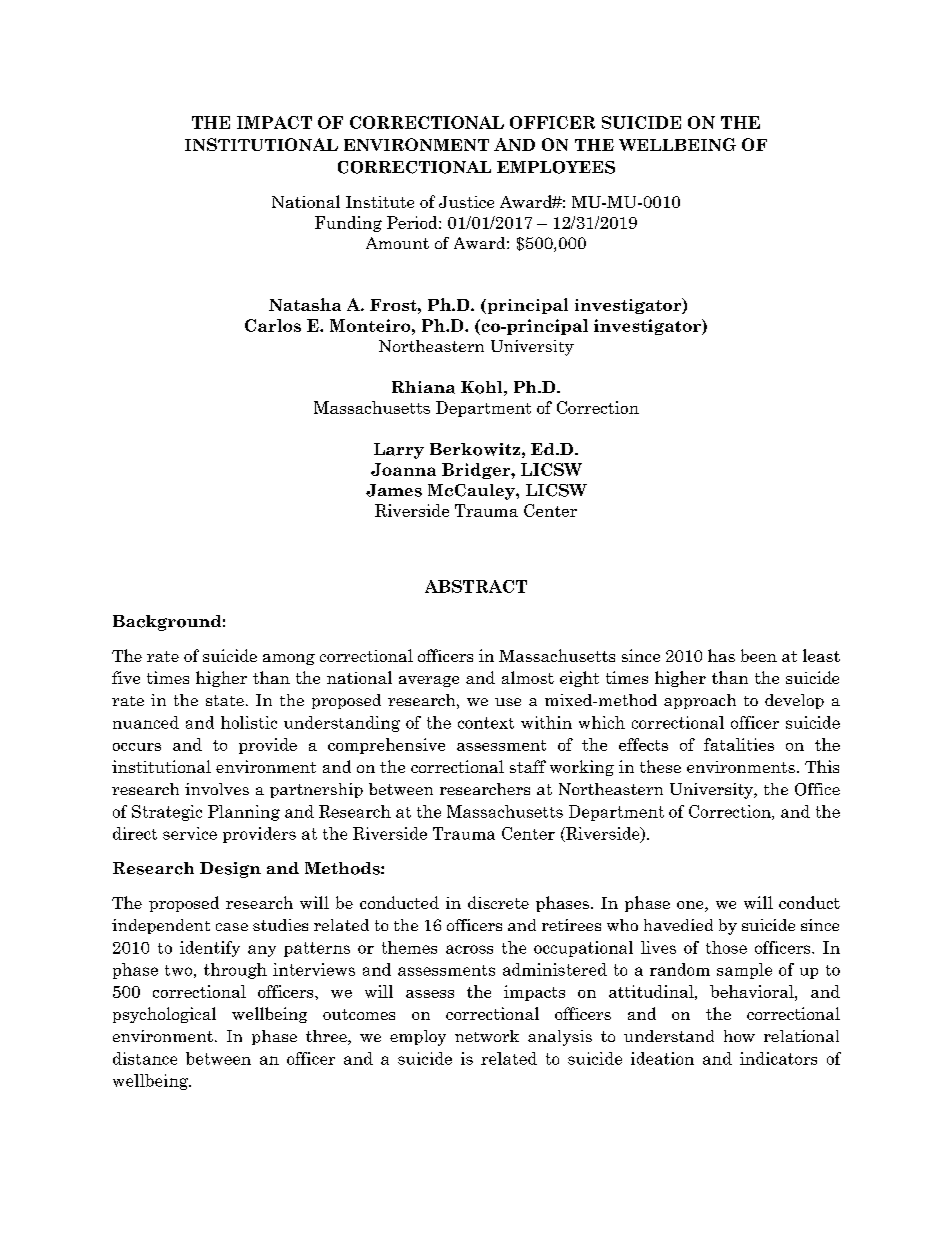 The height and width of the screenshot is (1233, 952). What do you see at coordinates (397, 243) in the screenshot?
I see `Amount` at bounding box center [397, 243].
